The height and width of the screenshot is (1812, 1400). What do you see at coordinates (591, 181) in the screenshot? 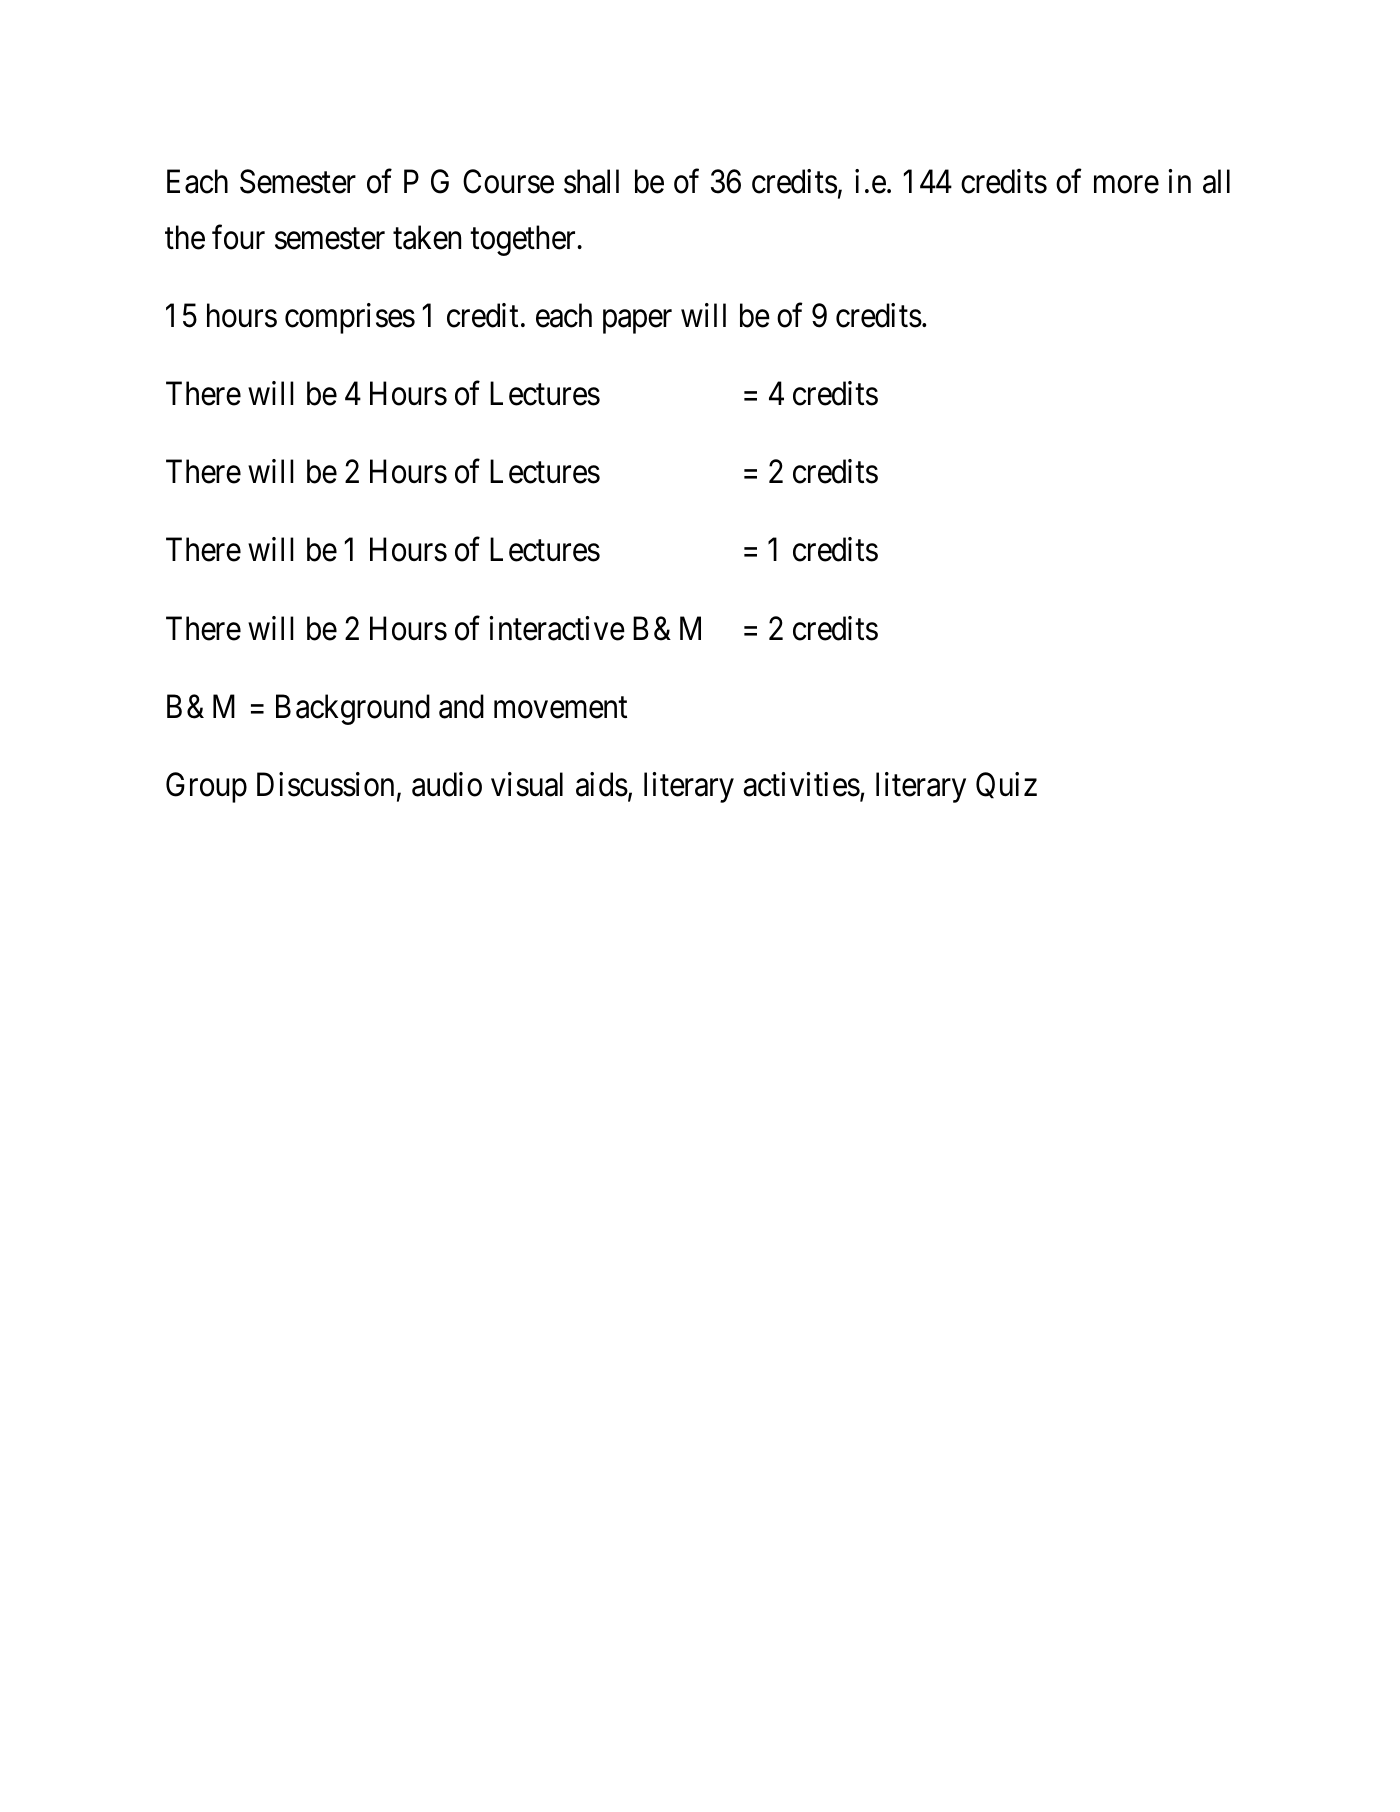
I see `shall` at bounding box center [591, 181].
